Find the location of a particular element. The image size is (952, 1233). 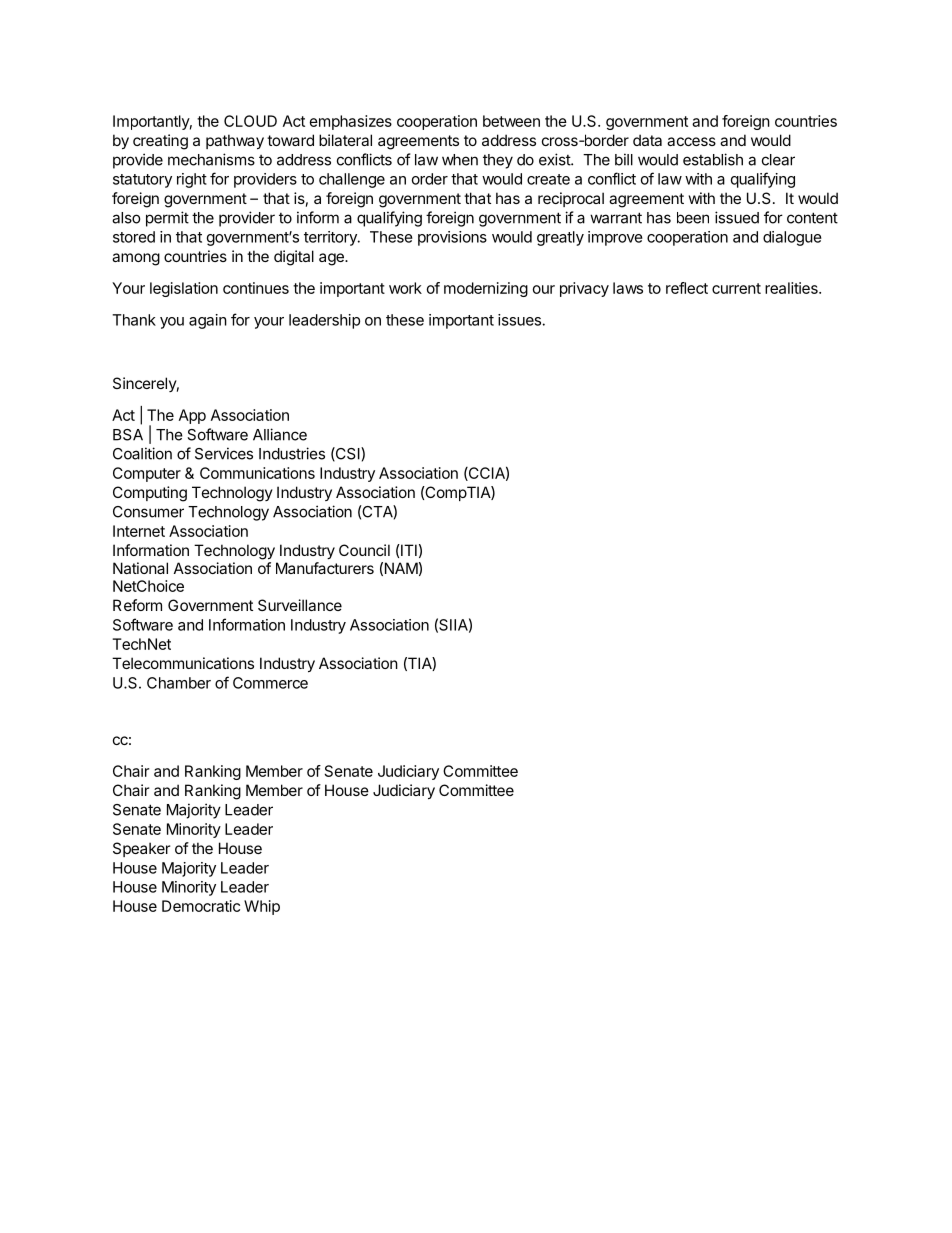

Council is located at coordinates (364, 550).
